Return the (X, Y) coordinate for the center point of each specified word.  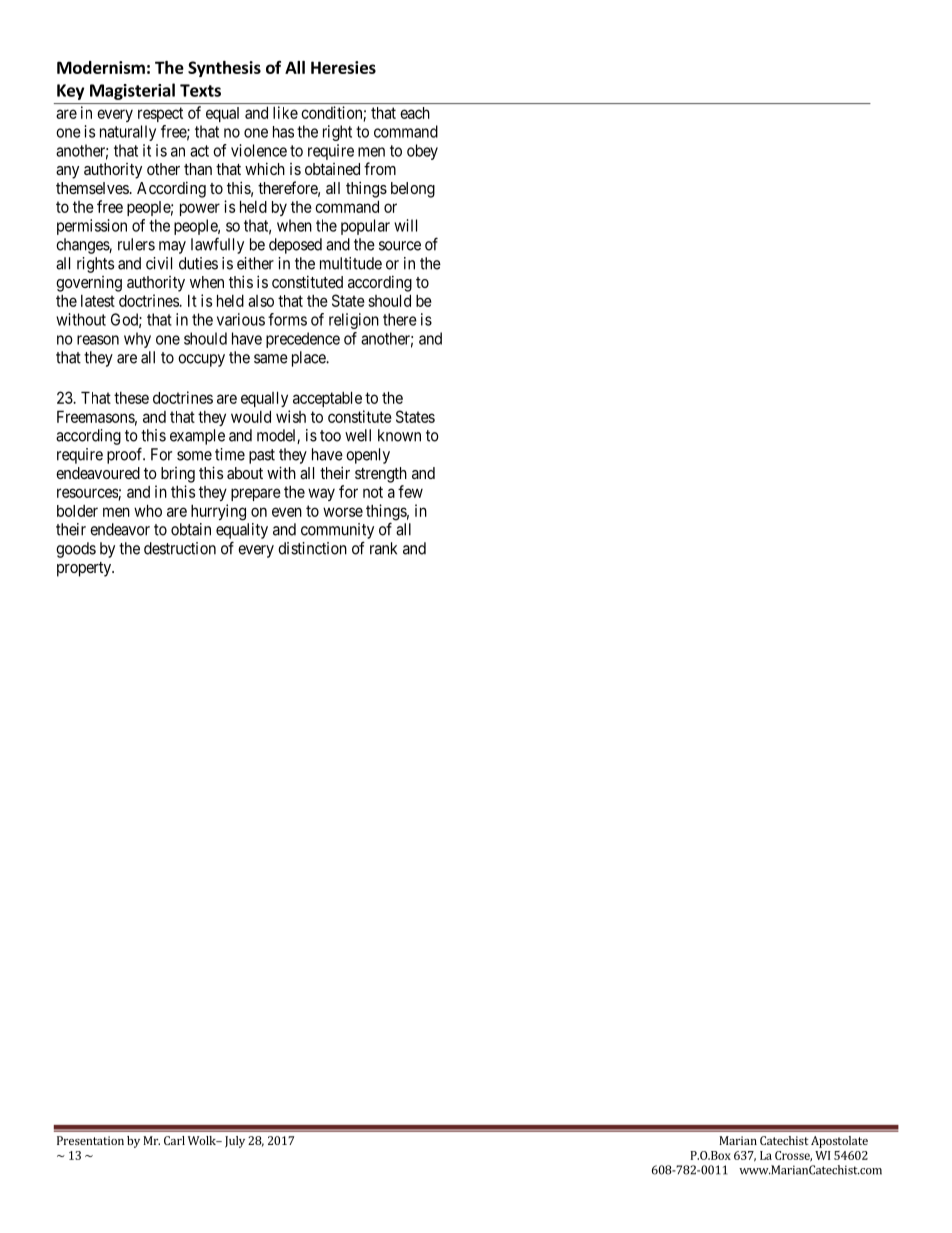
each (415, 113)
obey (422, 152)
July (235, 1142)
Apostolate (839, 1142)
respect (160, 114)
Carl (174, 1140)
